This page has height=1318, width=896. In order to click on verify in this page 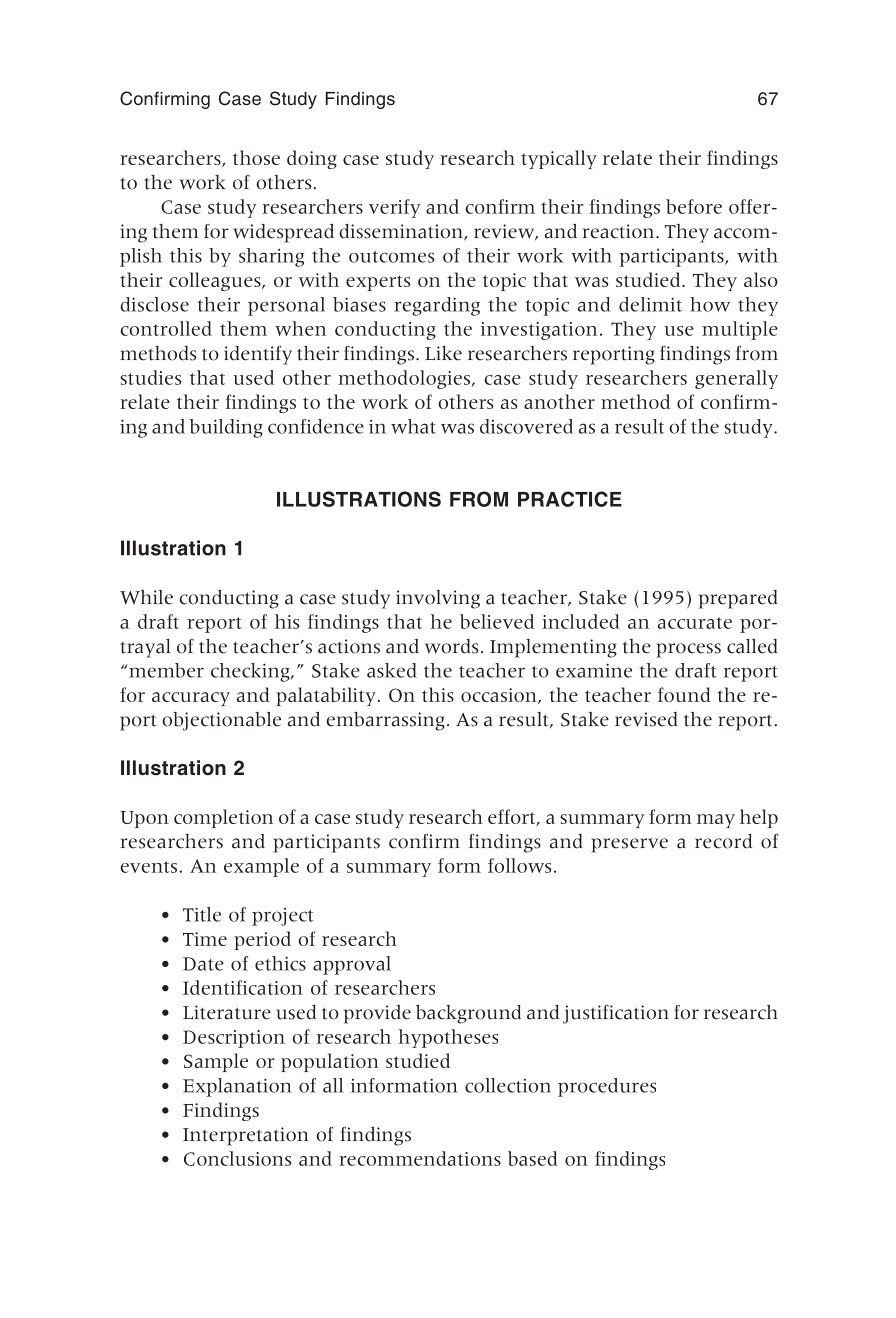, I will do `click(394, 208)`.
